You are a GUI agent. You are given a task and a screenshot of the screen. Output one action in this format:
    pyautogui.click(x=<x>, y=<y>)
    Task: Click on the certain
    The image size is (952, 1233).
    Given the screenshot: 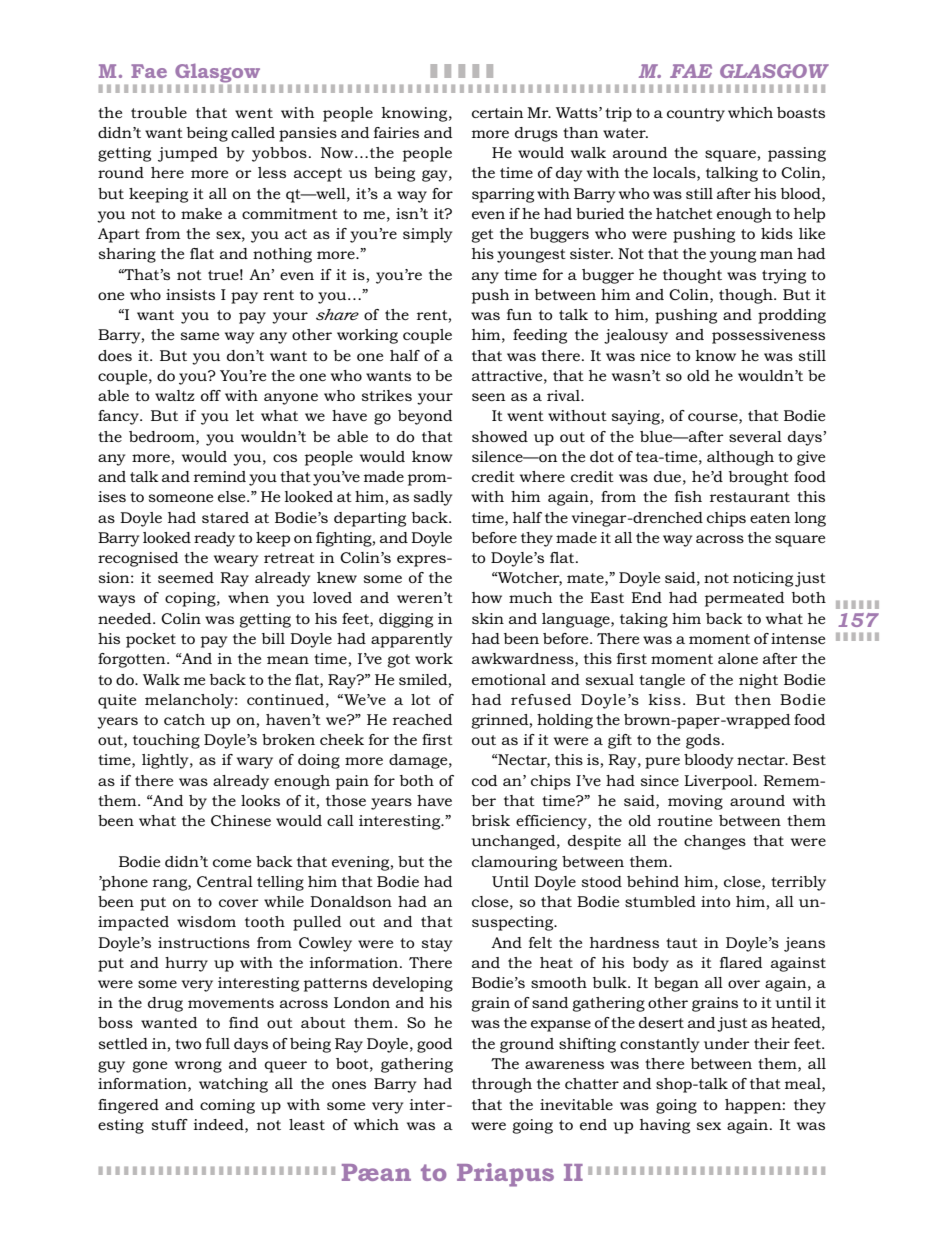 What is the action you would take?
    pyautogui.click(x=498, y=112)
